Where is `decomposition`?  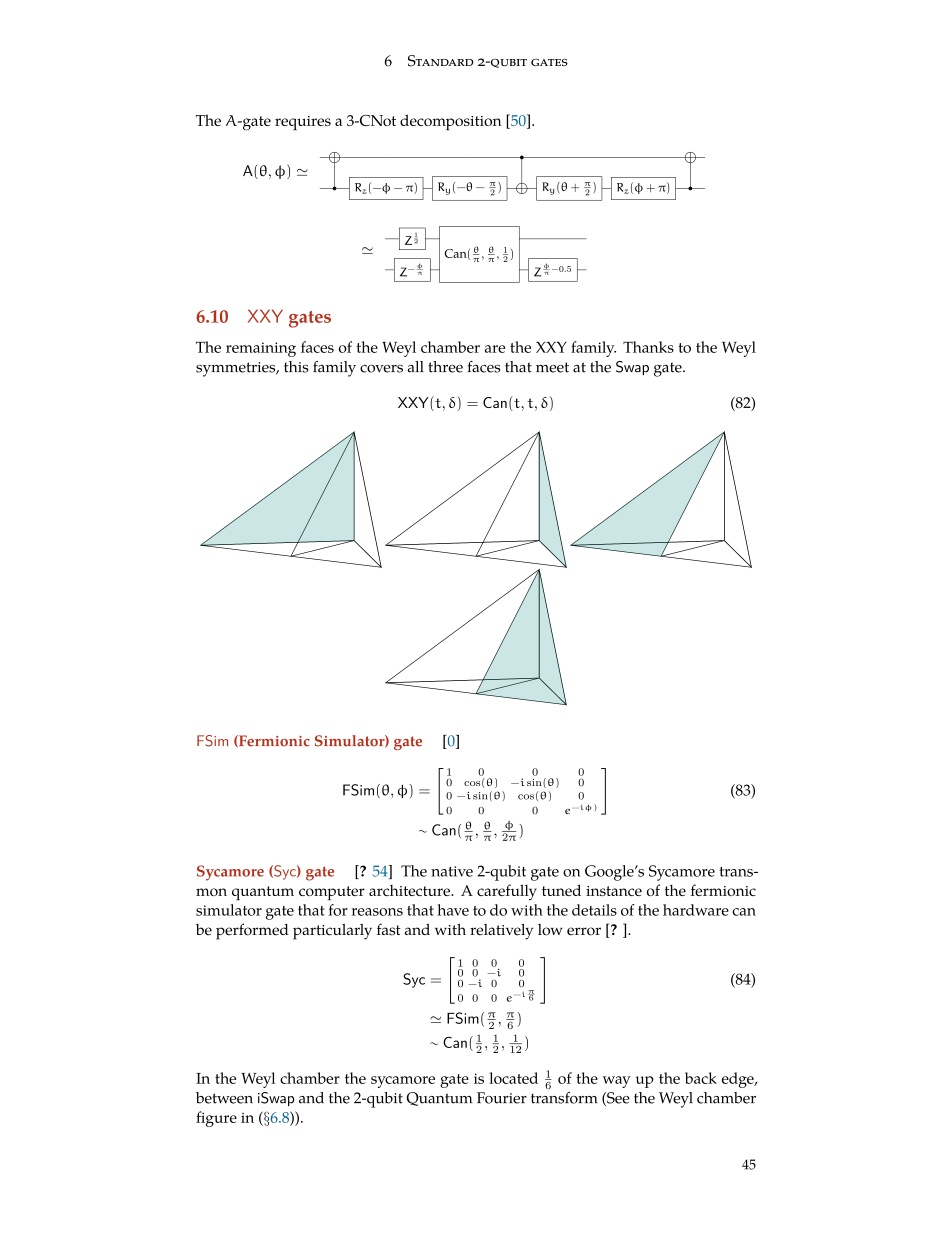
decomposition is located at coordinates (451, 122).
